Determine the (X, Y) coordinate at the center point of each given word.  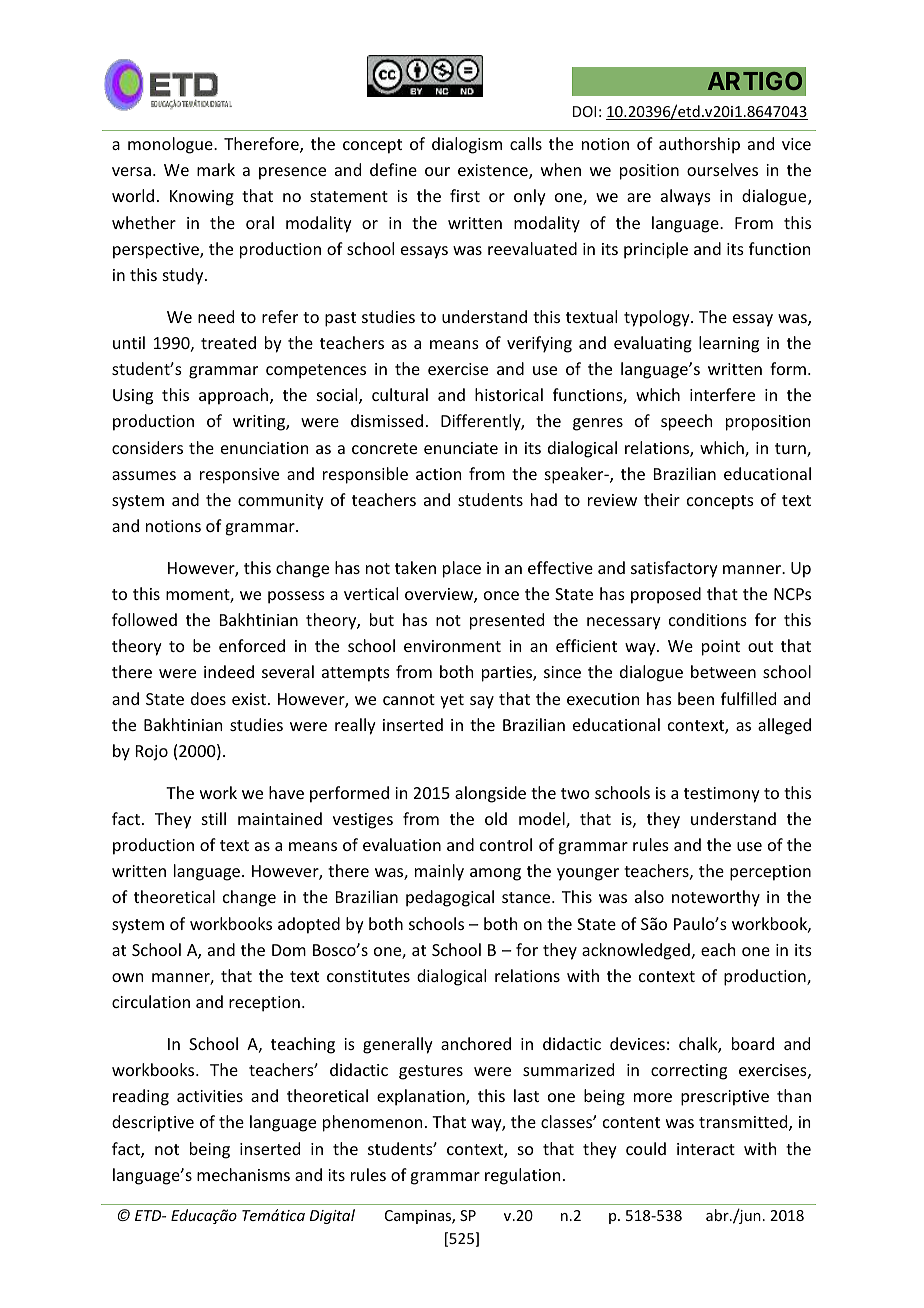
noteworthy (716, 898)
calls (526, 143)
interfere (722, 394)
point (721, 648)
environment (452, 646)
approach (235, 396)
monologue (171, 145)
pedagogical (450, 898)
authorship (699, 145)
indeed (229, 671)
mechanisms (243, 1174)
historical (509, 394)
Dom (289, 950)
